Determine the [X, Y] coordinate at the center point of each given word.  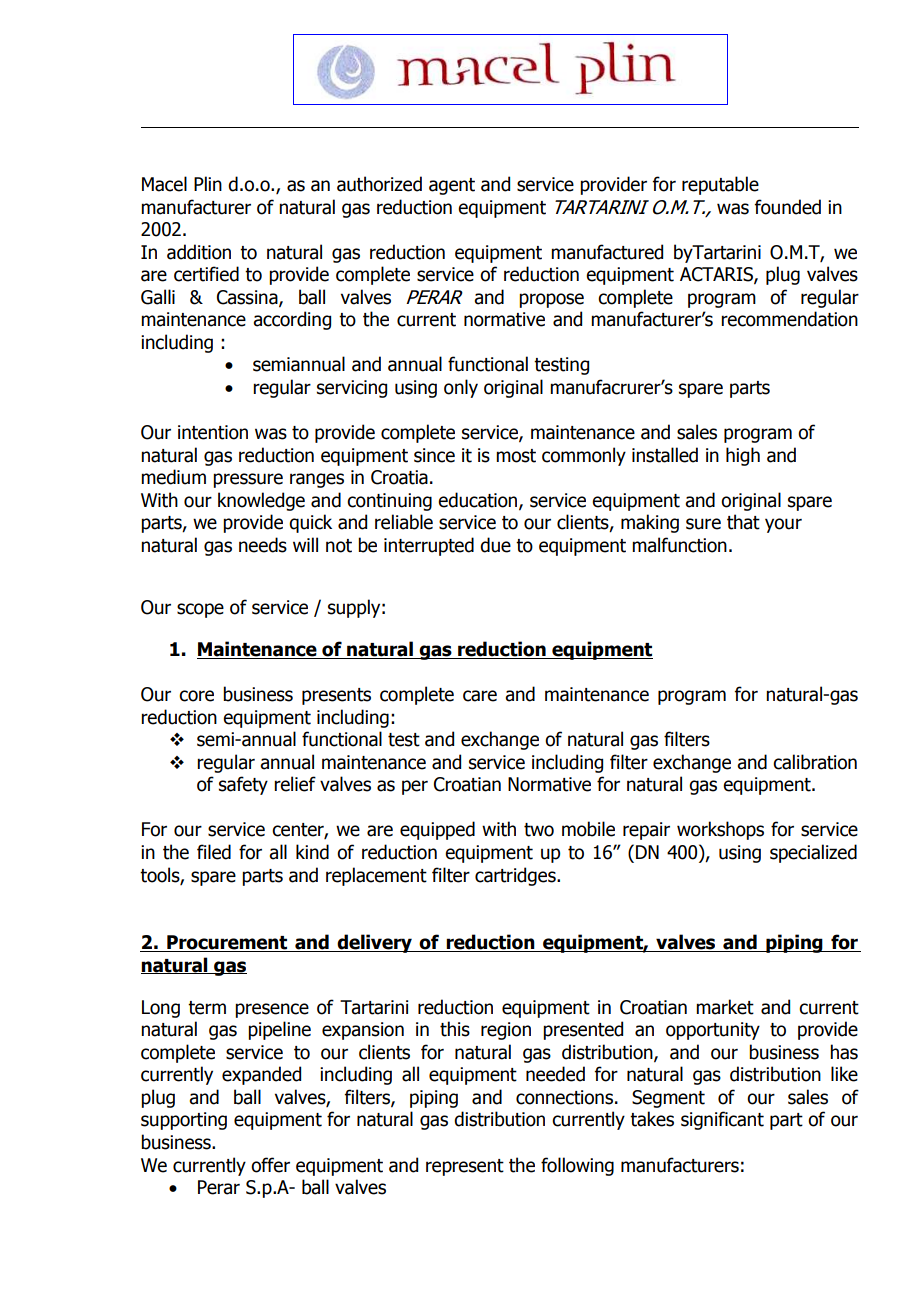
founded [788, 207]
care [480, 696]
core [196, 696]
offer [270, 1165]
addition [199, 252]
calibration [815, 762]
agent [452, 186]
